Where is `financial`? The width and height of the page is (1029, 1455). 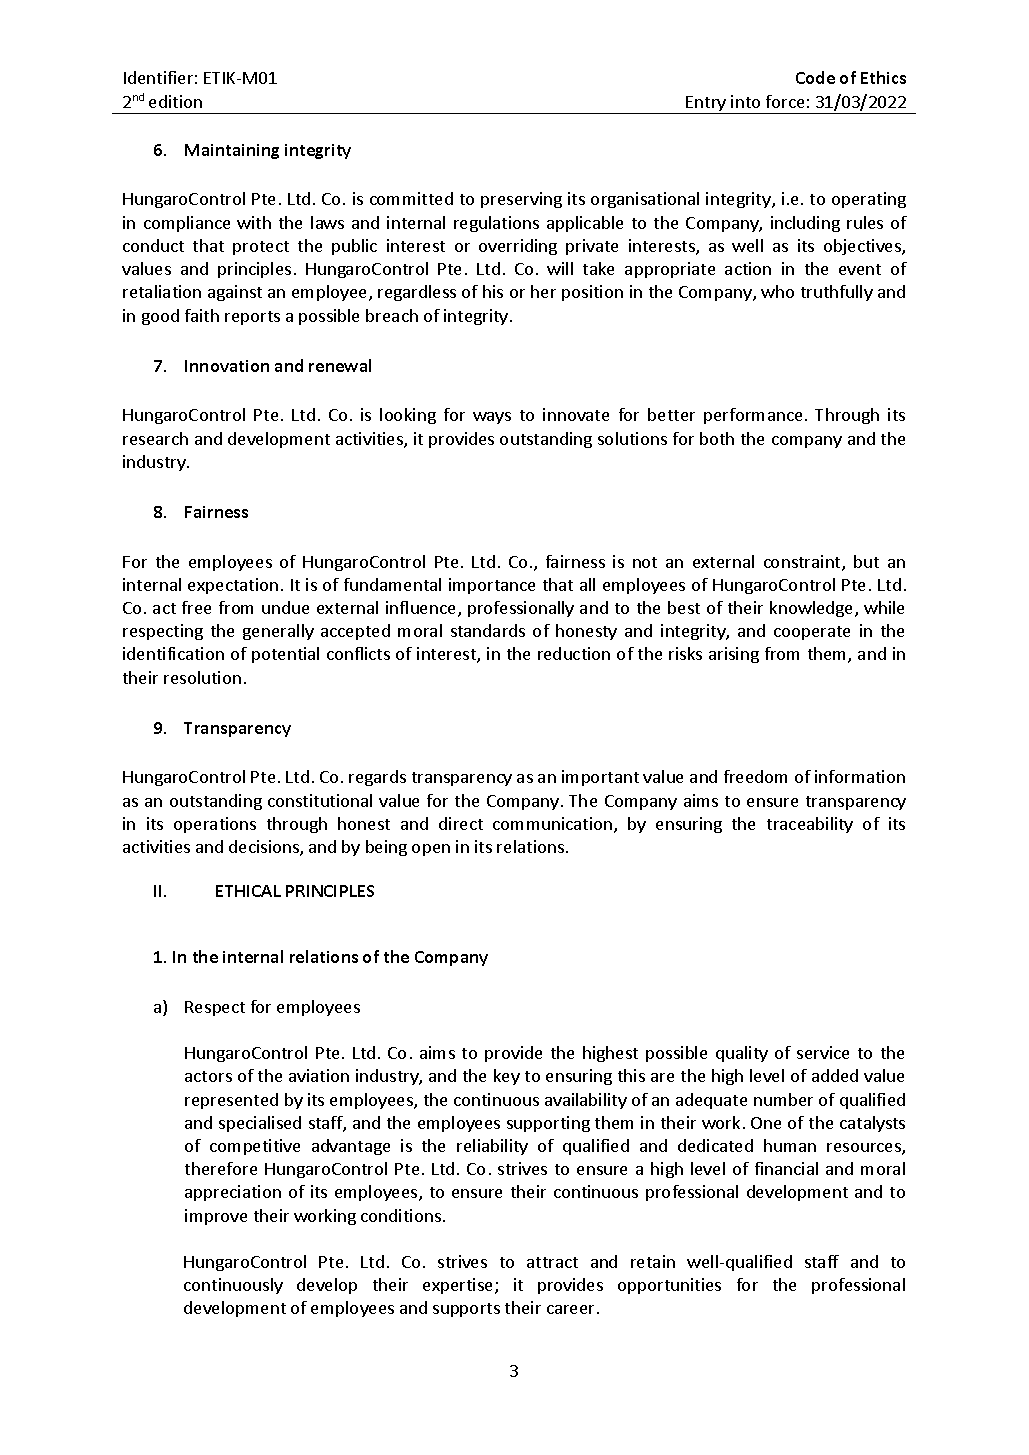 financial is located at coordinates (786, 1168).
